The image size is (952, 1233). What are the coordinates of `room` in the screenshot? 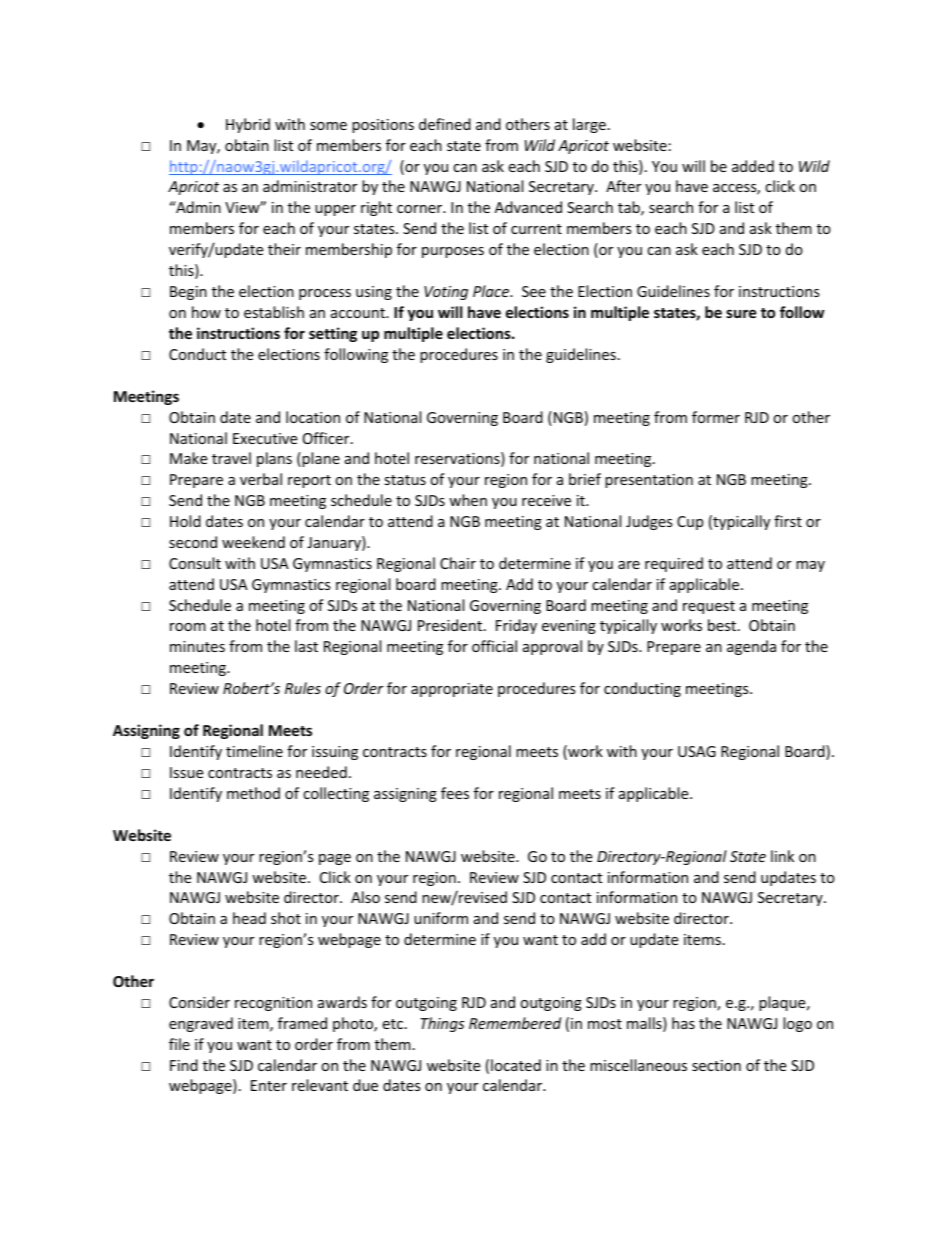 It's located at (188, 627).
